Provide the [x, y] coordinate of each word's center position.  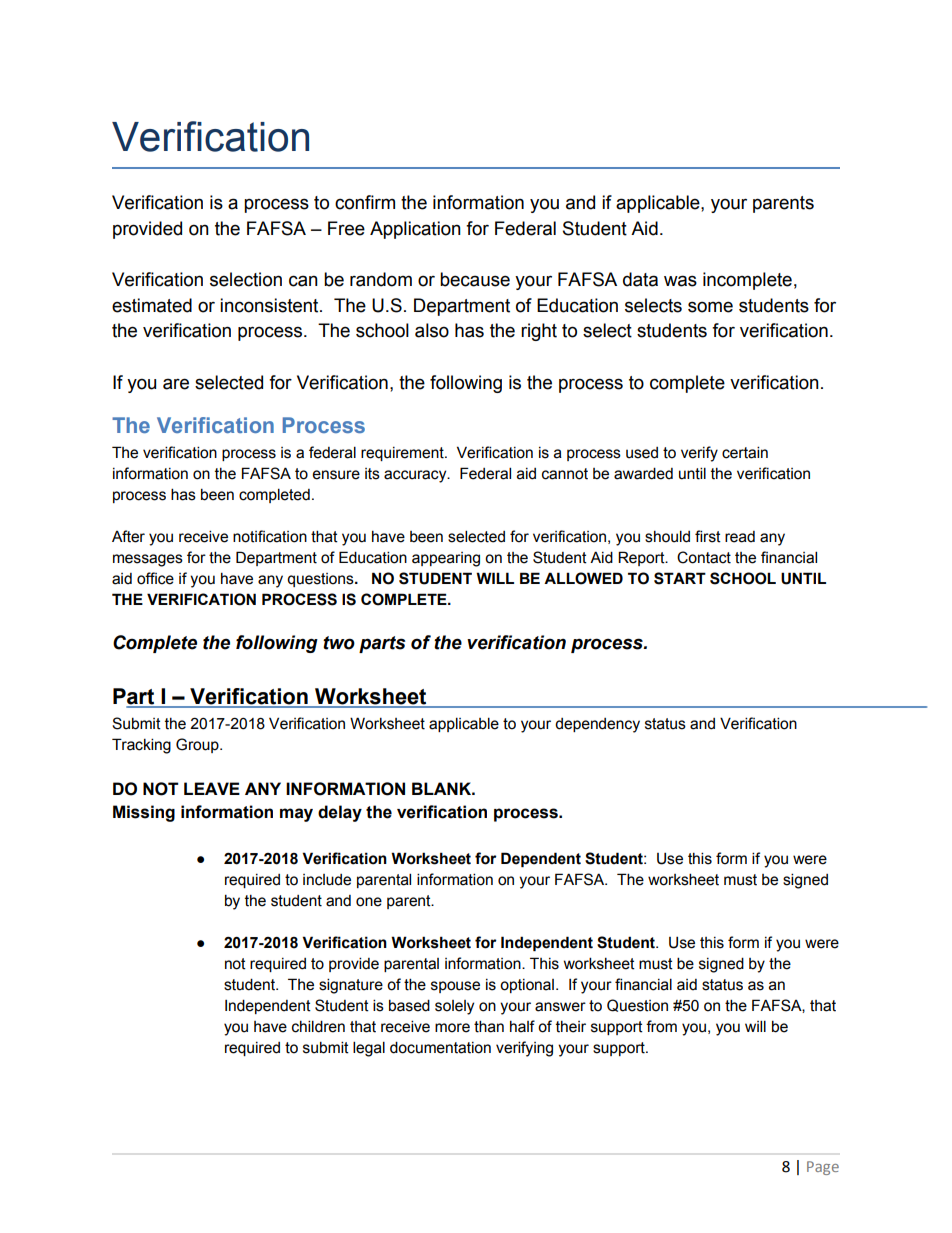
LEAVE [212, 788]
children [318, 1026]
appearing [446, 559]
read [740, 537]
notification [270, 536]
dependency [597, 725]
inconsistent [270, 305]
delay [340, 813]
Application [415, 230]
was [680, 281]
